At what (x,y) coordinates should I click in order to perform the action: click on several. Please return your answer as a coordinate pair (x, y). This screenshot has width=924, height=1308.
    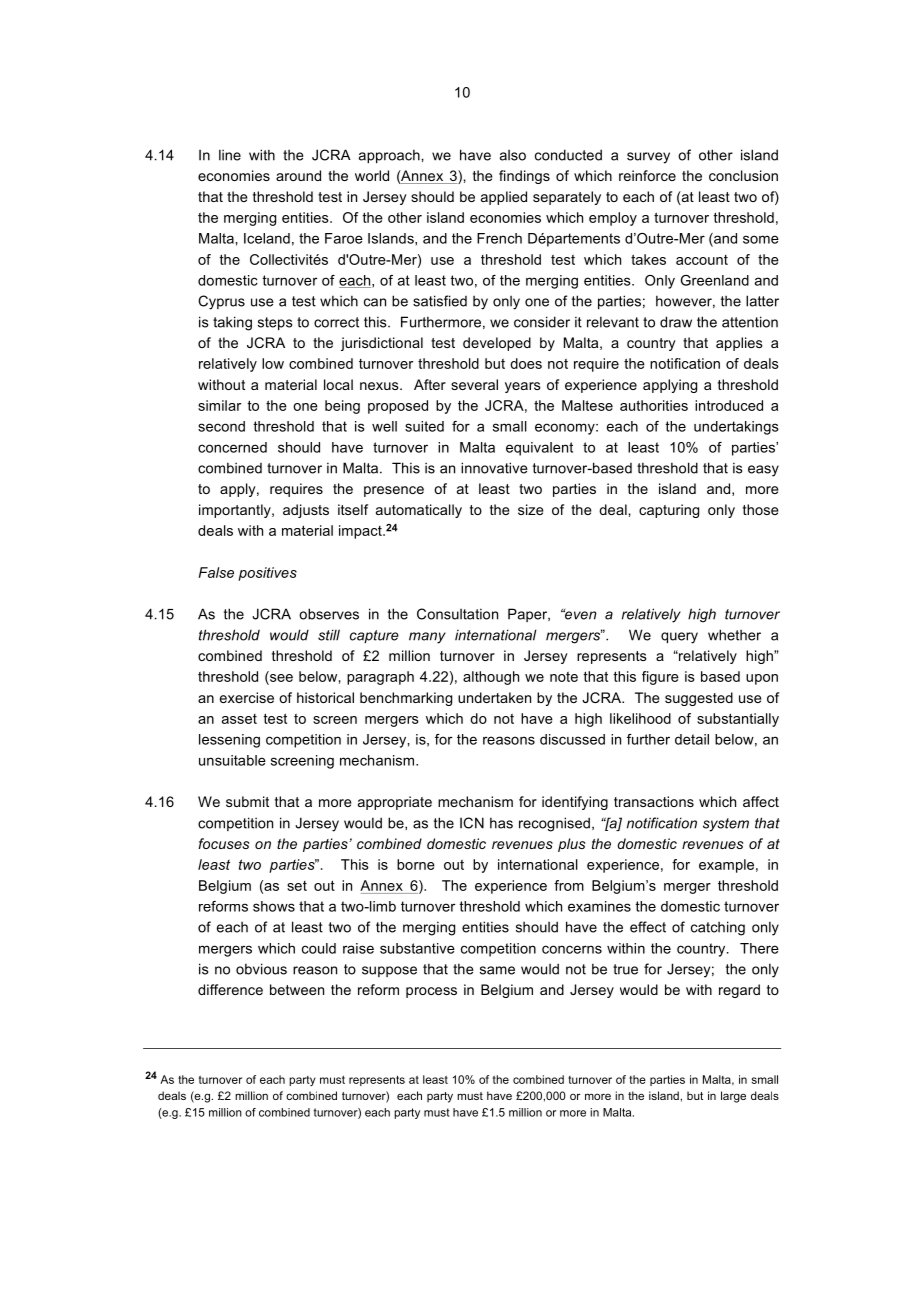
    Looking at the image, I should click on (474, 384).
